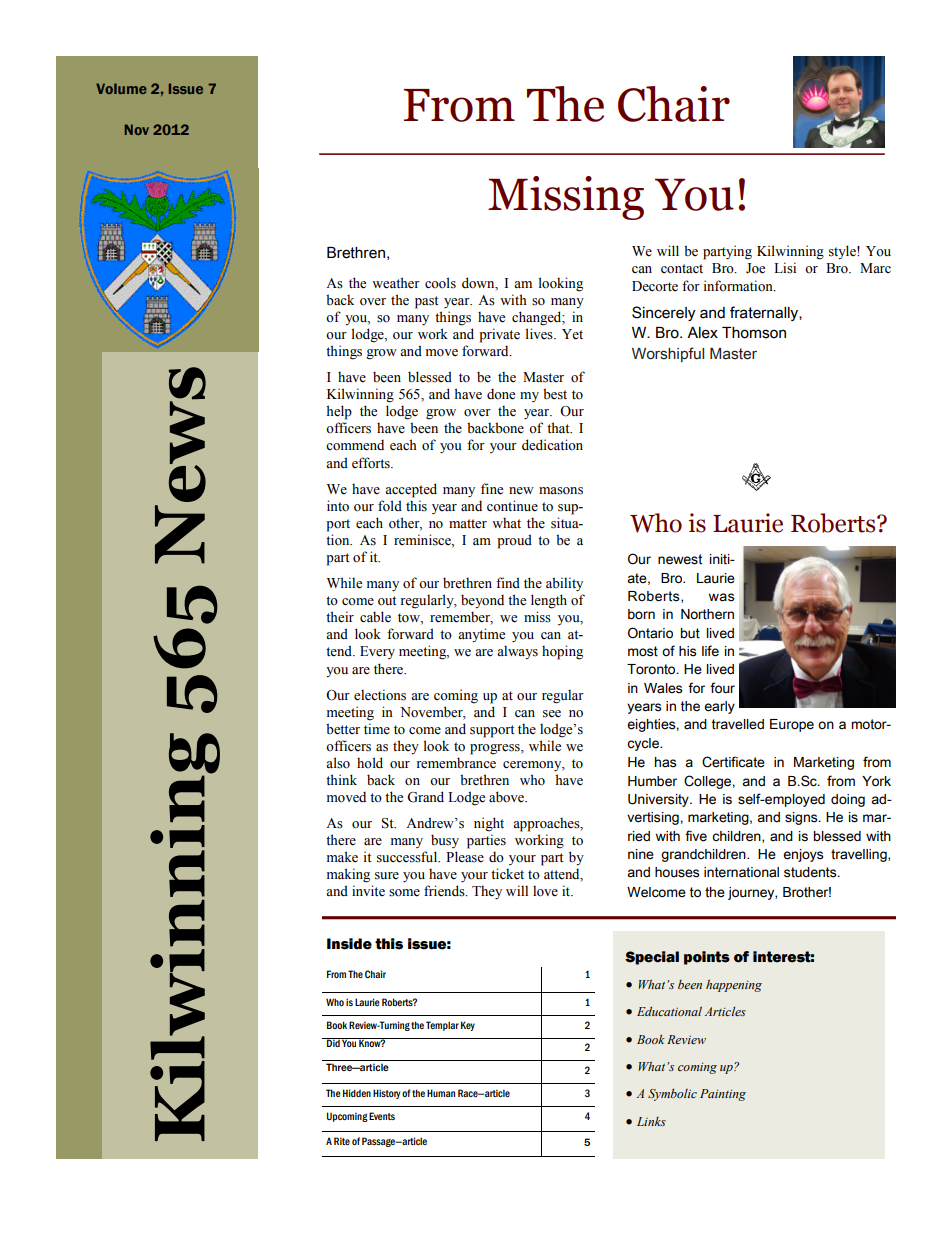  I want to click on done, so click(501, 394).
